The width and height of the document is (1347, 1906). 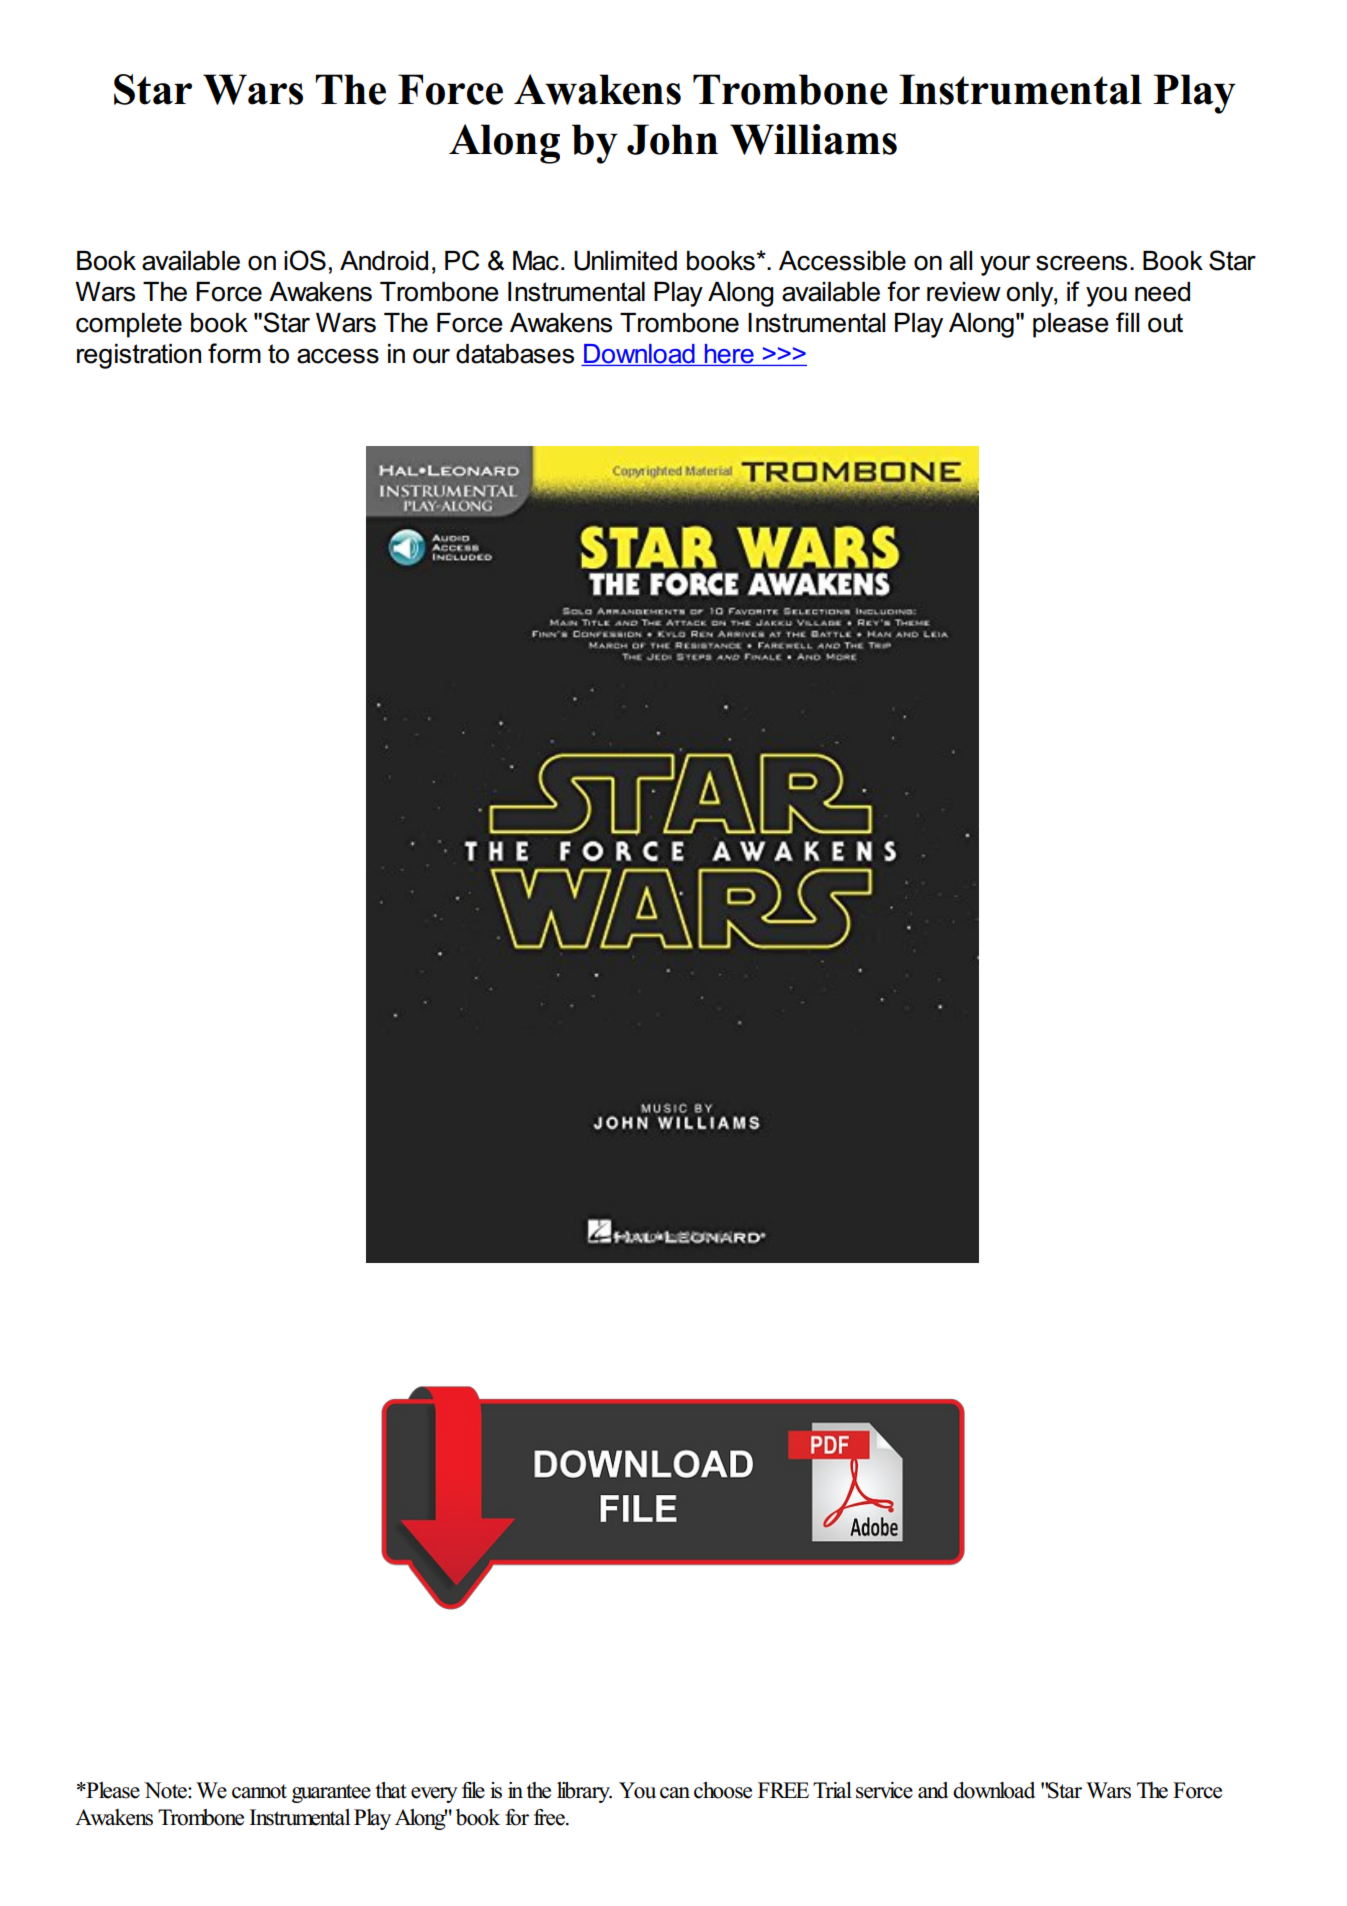 I want to click on John, so click(x=672, y=139).
